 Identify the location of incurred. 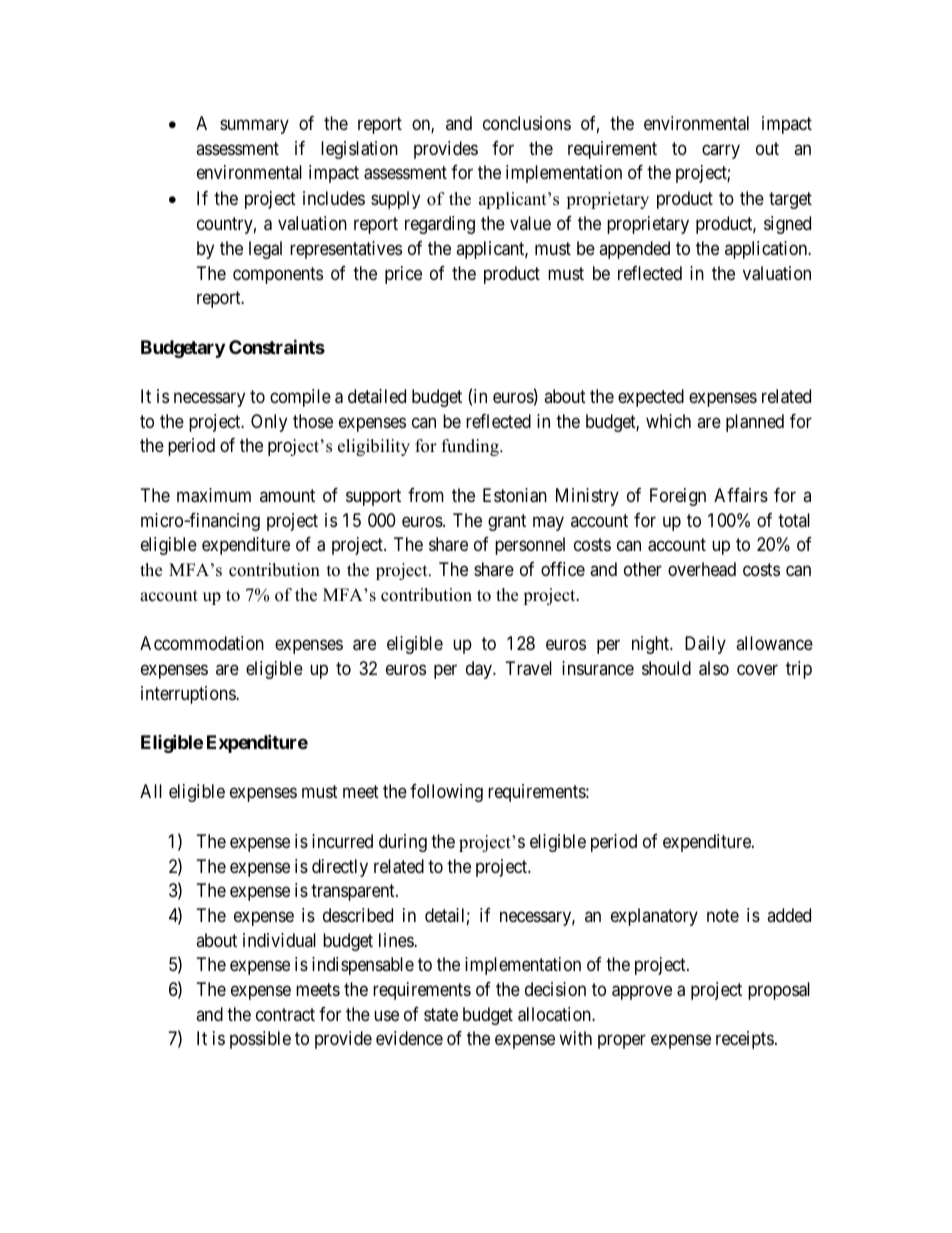
(342, 841).
